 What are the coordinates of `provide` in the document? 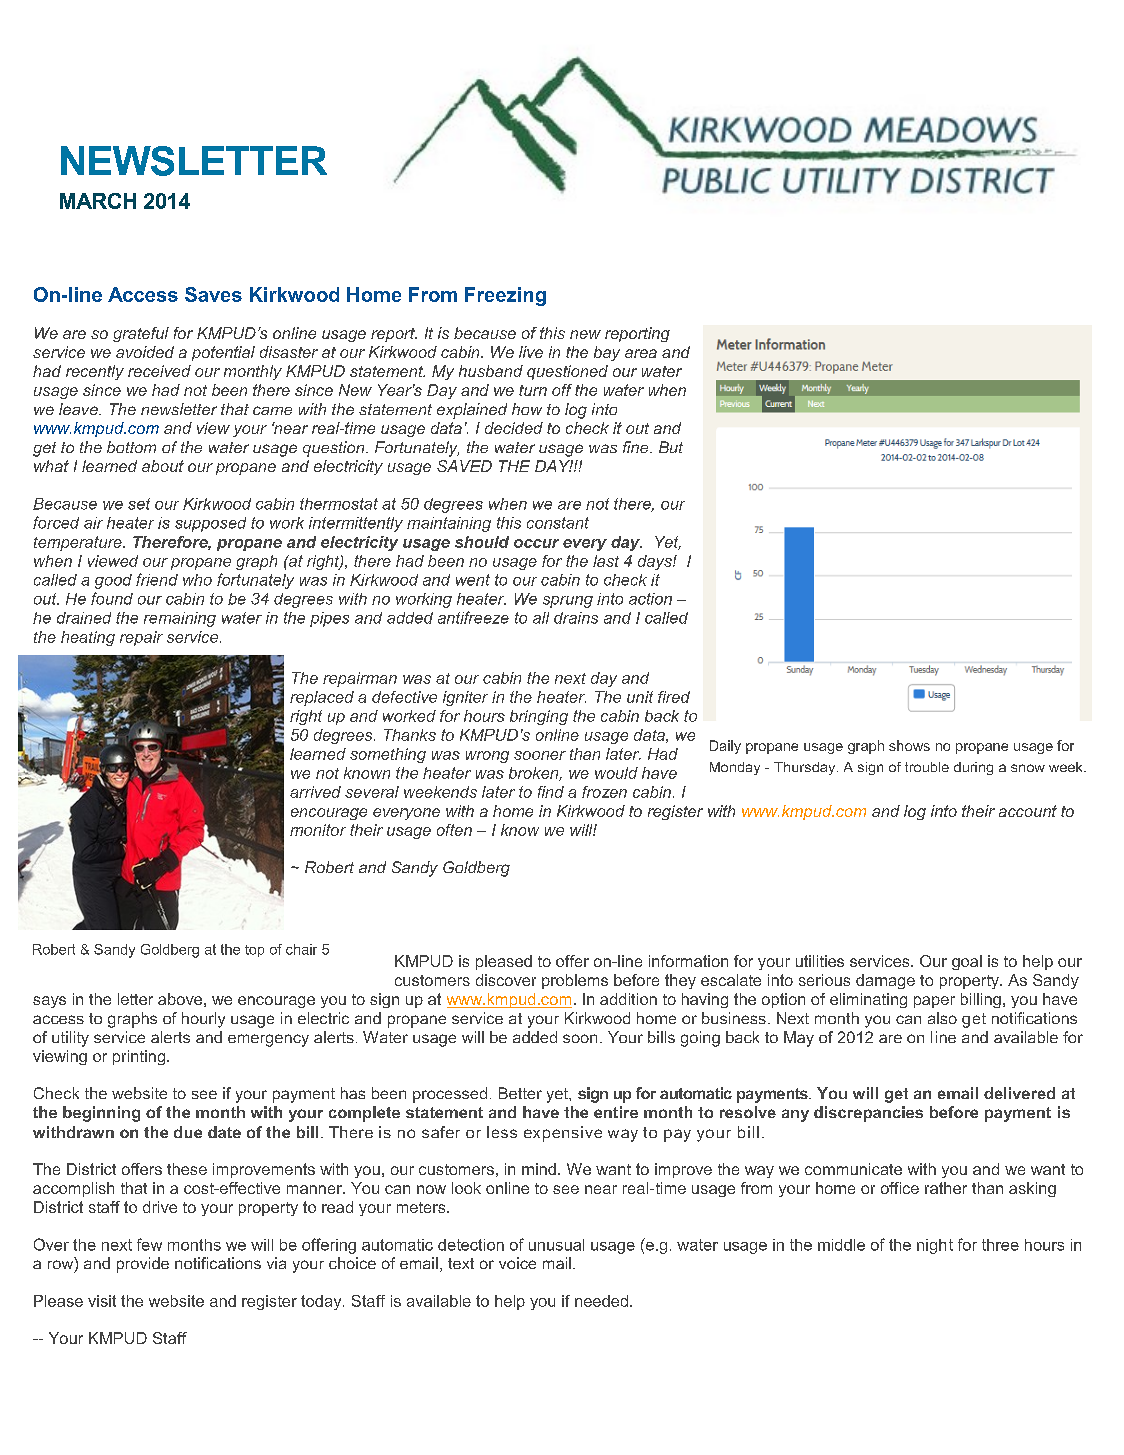 It's located at (143, 1265).
